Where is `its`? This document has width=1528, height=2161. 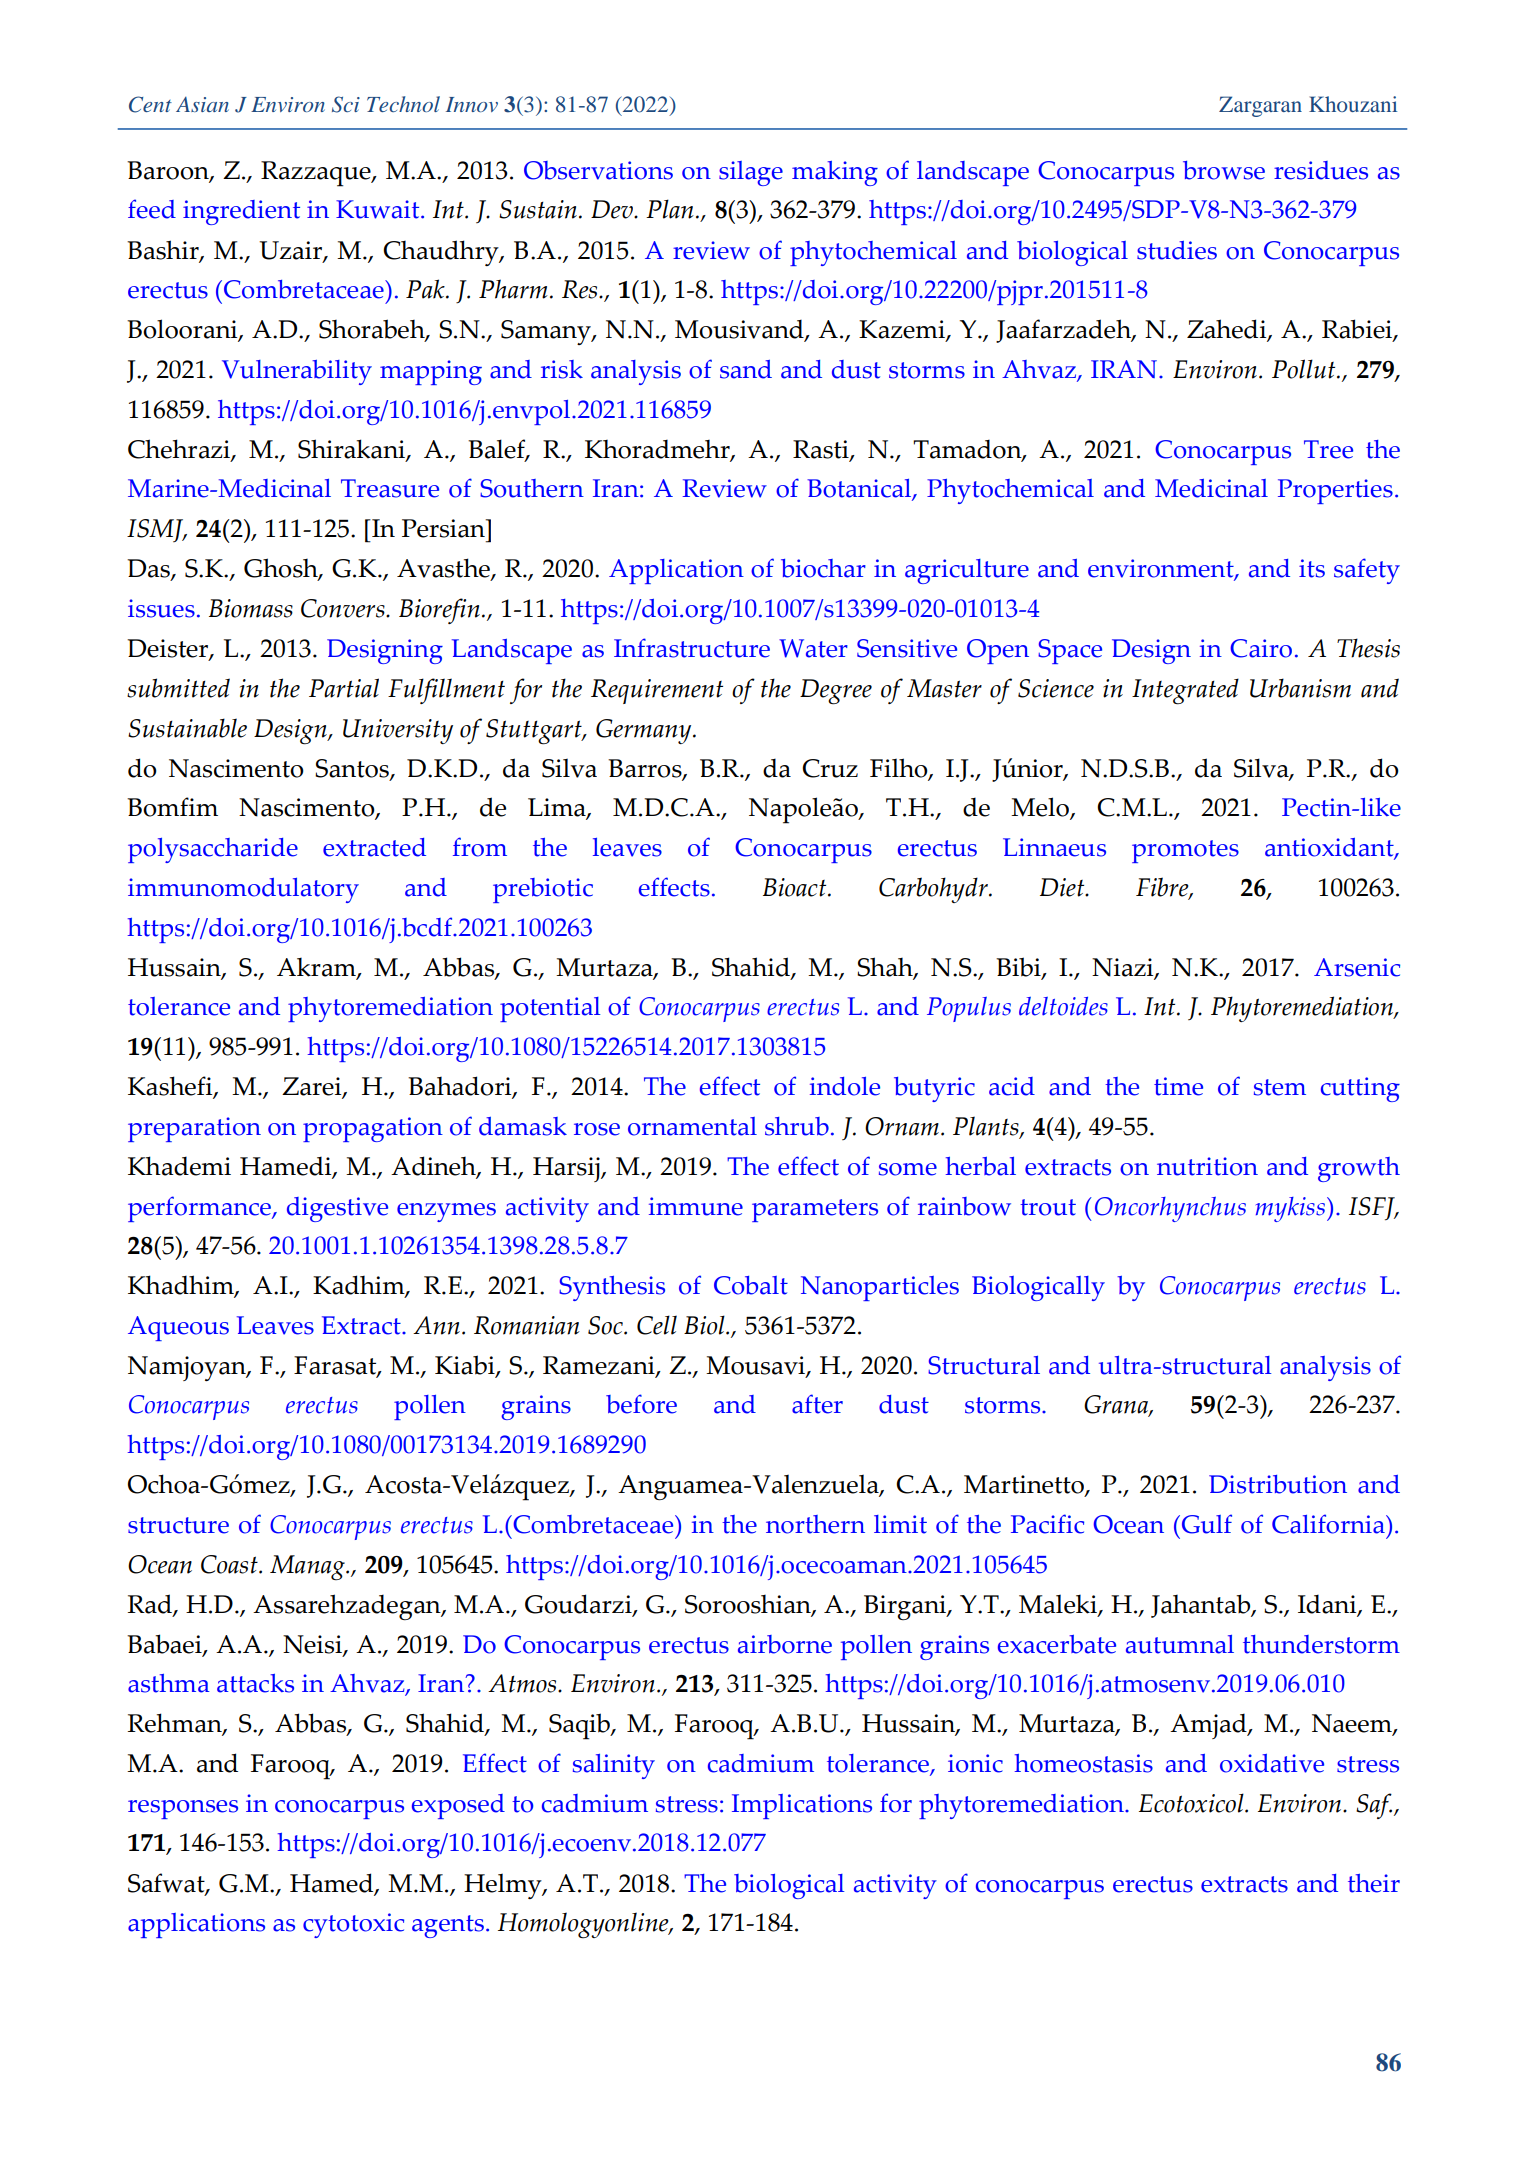
its is located at coordinates (1312, 568).
